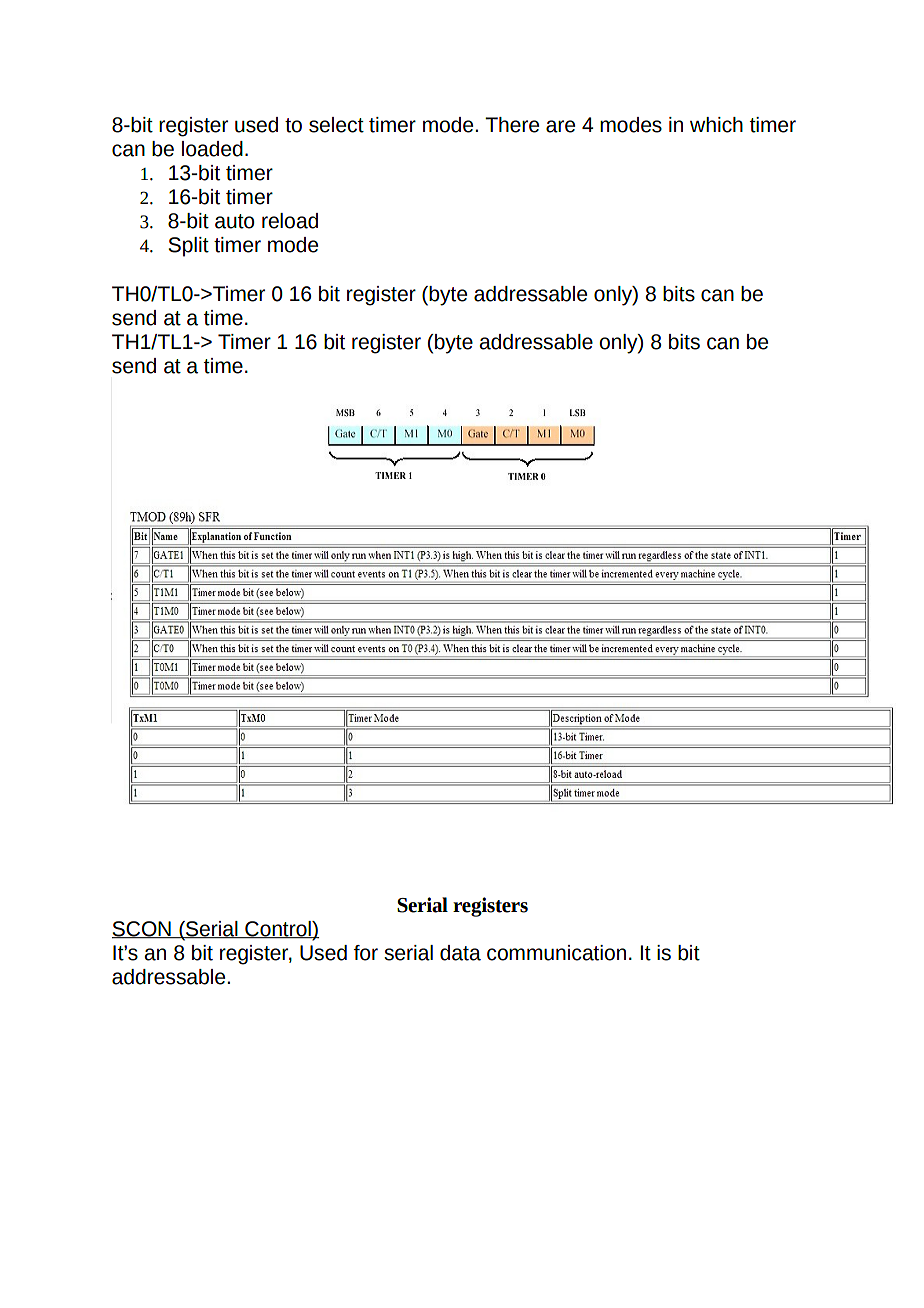 This image has height=1308, width=924. What do you see at coordinates (560, 126) in the image?
I see `are` at bounding box center [560, 126].
